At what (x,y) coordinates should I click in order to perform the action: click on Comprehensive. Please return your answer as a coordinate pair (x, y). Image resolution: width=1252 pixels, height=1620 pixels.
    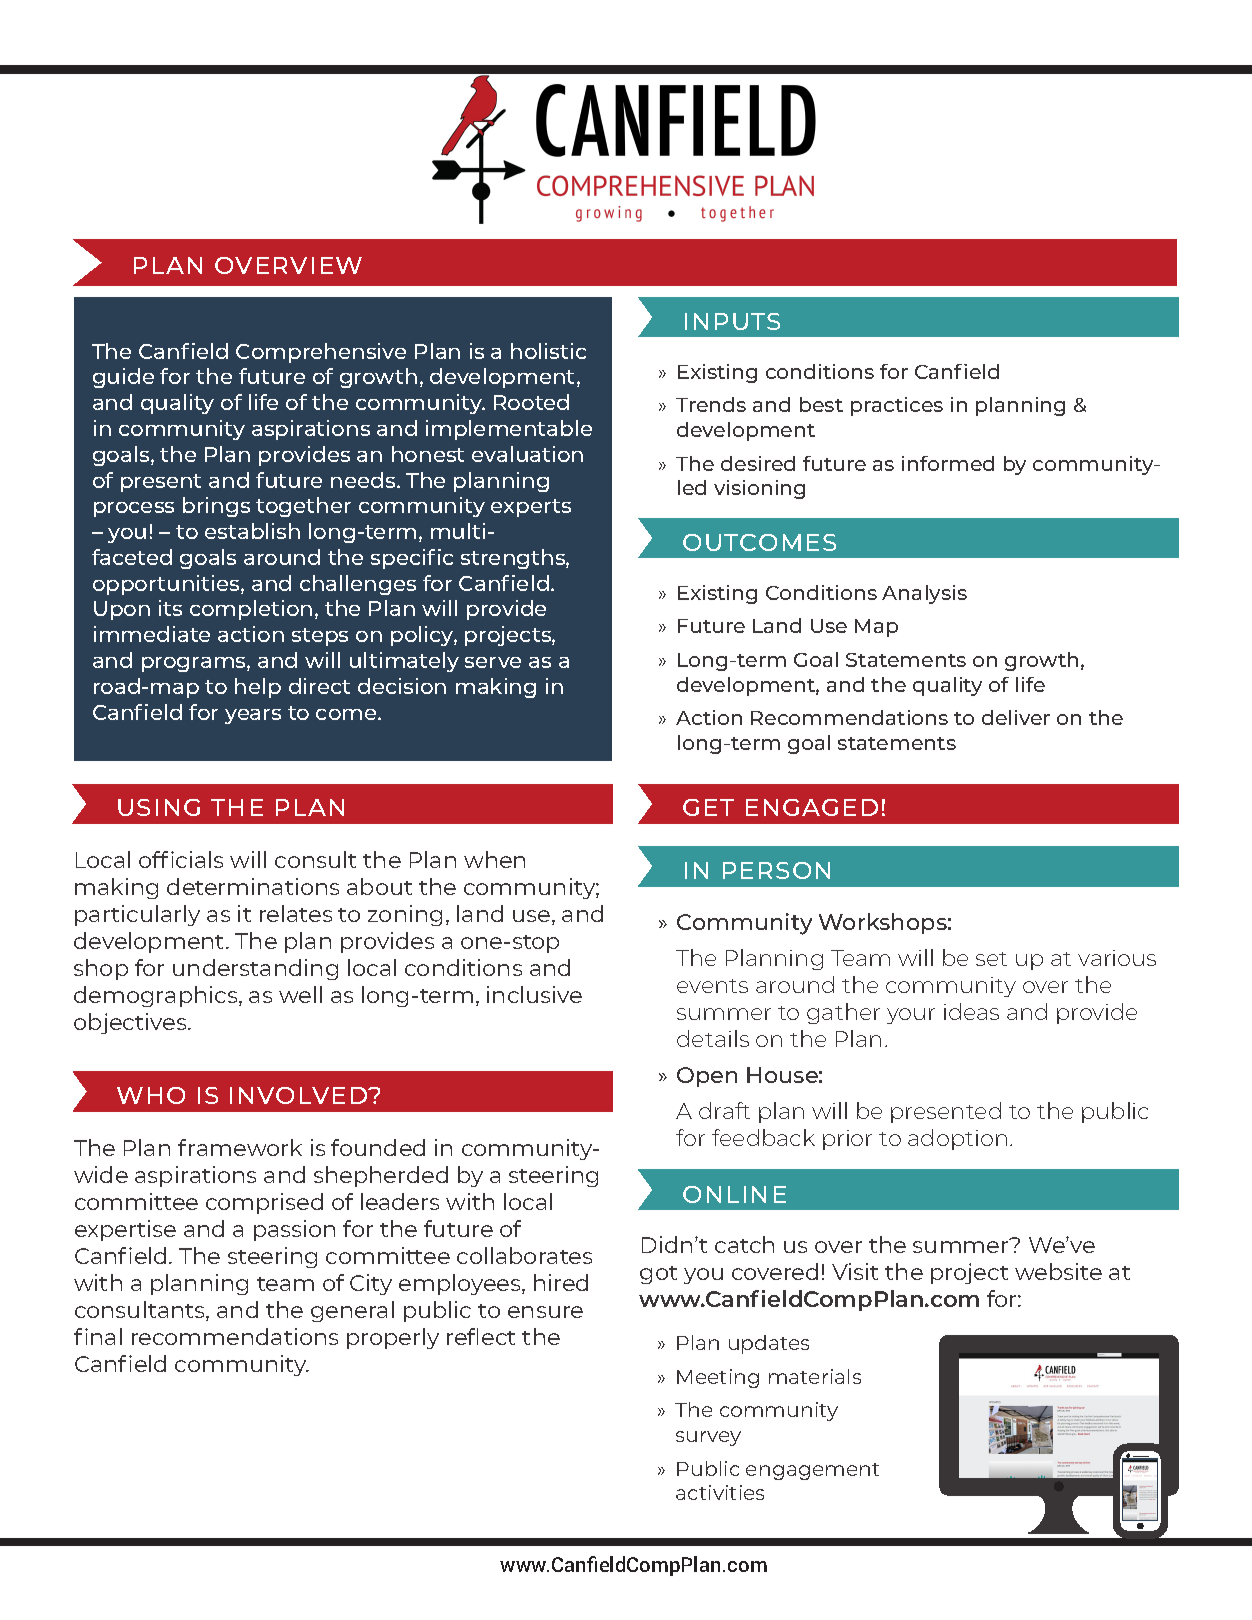
    Looking at the image, I should click on (321, 353).
